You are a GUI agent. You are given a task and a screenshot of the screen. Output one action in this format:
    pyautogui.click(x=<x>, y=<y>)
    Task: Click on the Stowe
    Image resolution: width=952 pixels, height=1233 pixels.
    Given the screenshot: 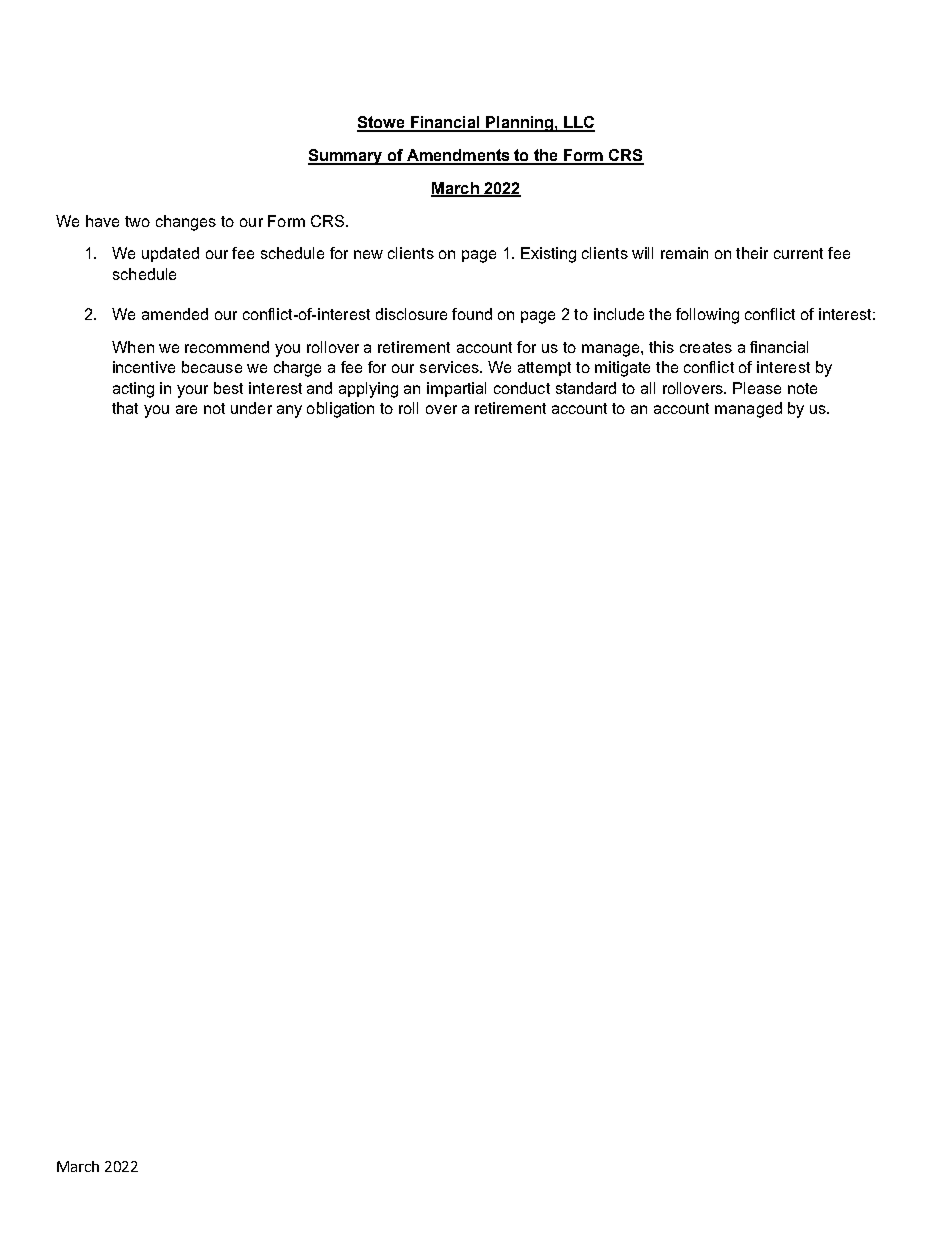 What is the action you would take?
    pyautogui.click(x=382, y=123)
